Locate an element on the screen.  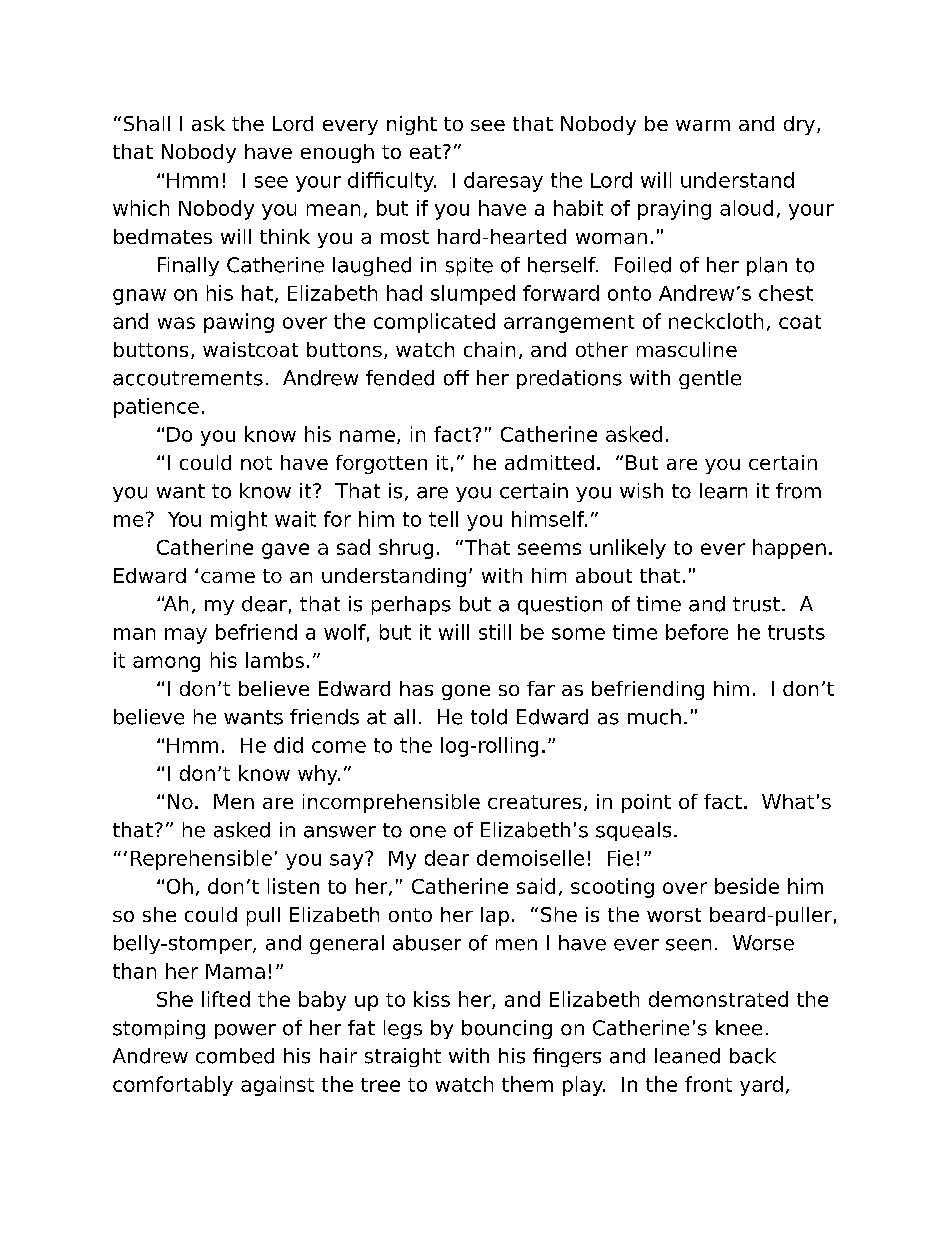
Shall is located at coordinates (147, 123).
